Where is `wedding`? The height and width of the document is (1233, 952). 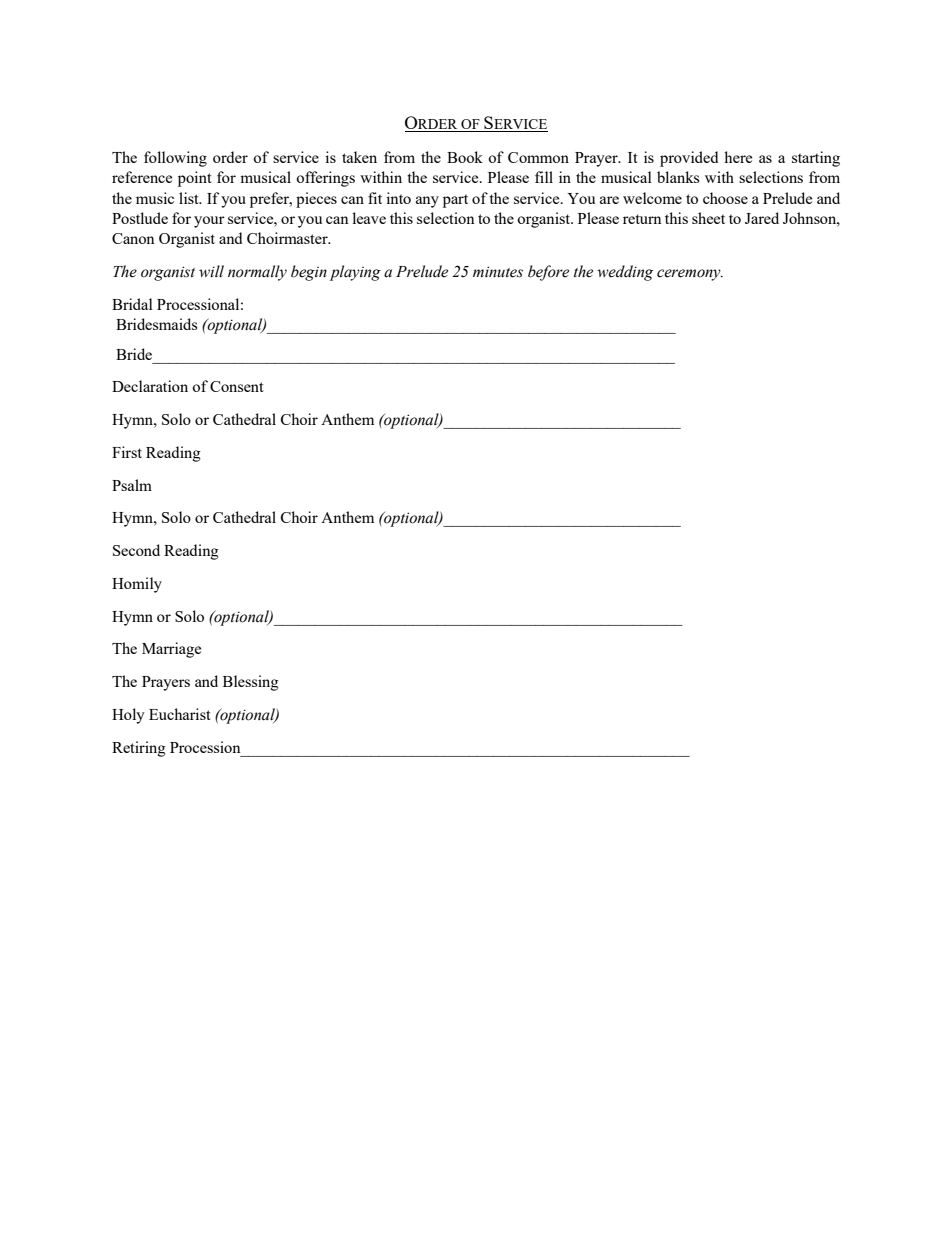 wedding is located at coordinates (625, 273).
